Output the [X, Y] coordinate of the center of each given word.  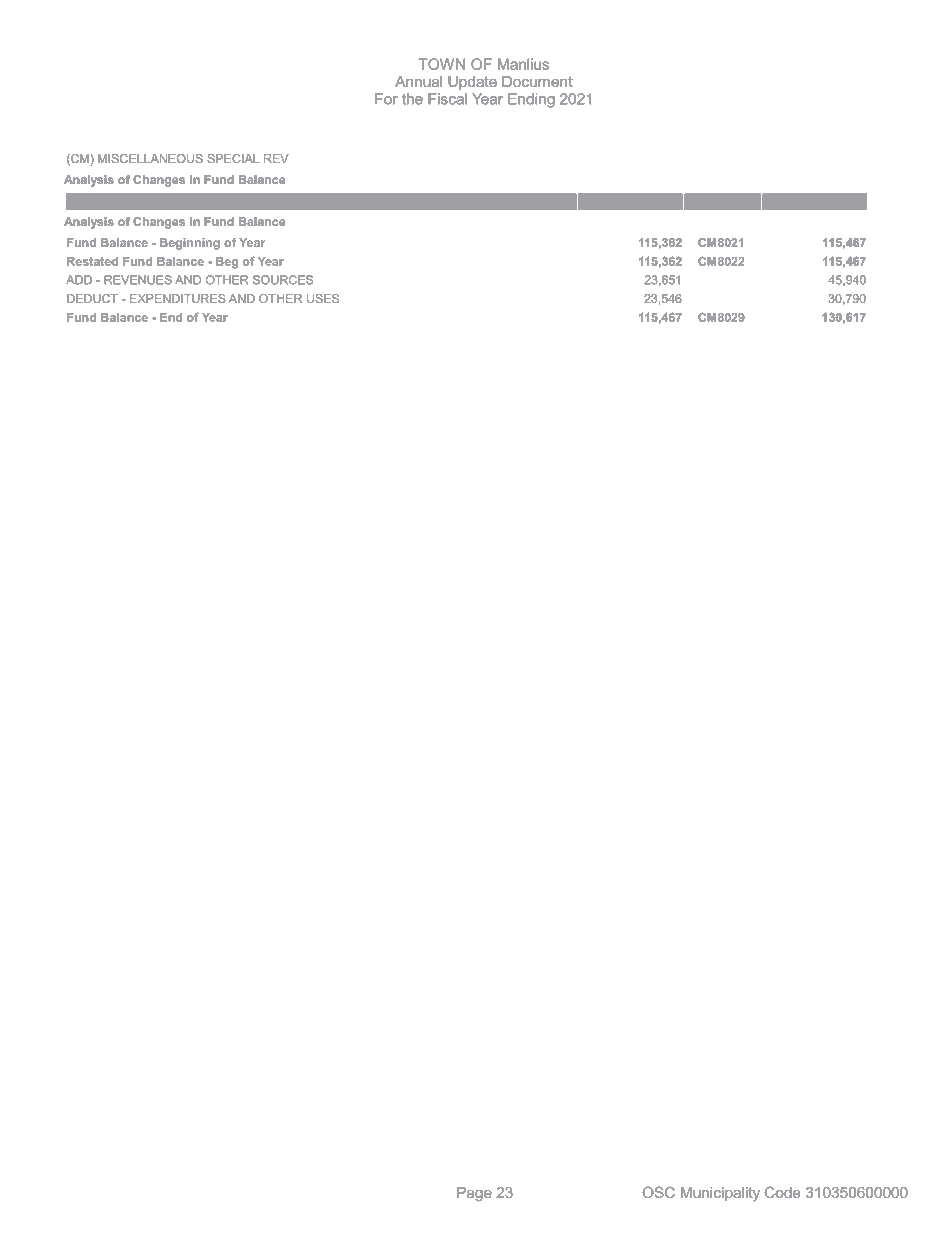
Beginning [190, 244]
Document [537, 81]
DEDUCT [92, 298]
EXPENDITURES [178, 298]
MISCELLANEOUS [150, 158]
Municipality [720, 1194]
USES [323, 298]
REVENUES [138, 280]
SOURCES [283, 280]
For [386, 99]
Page [474, 1194]
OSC [658, 1192]
